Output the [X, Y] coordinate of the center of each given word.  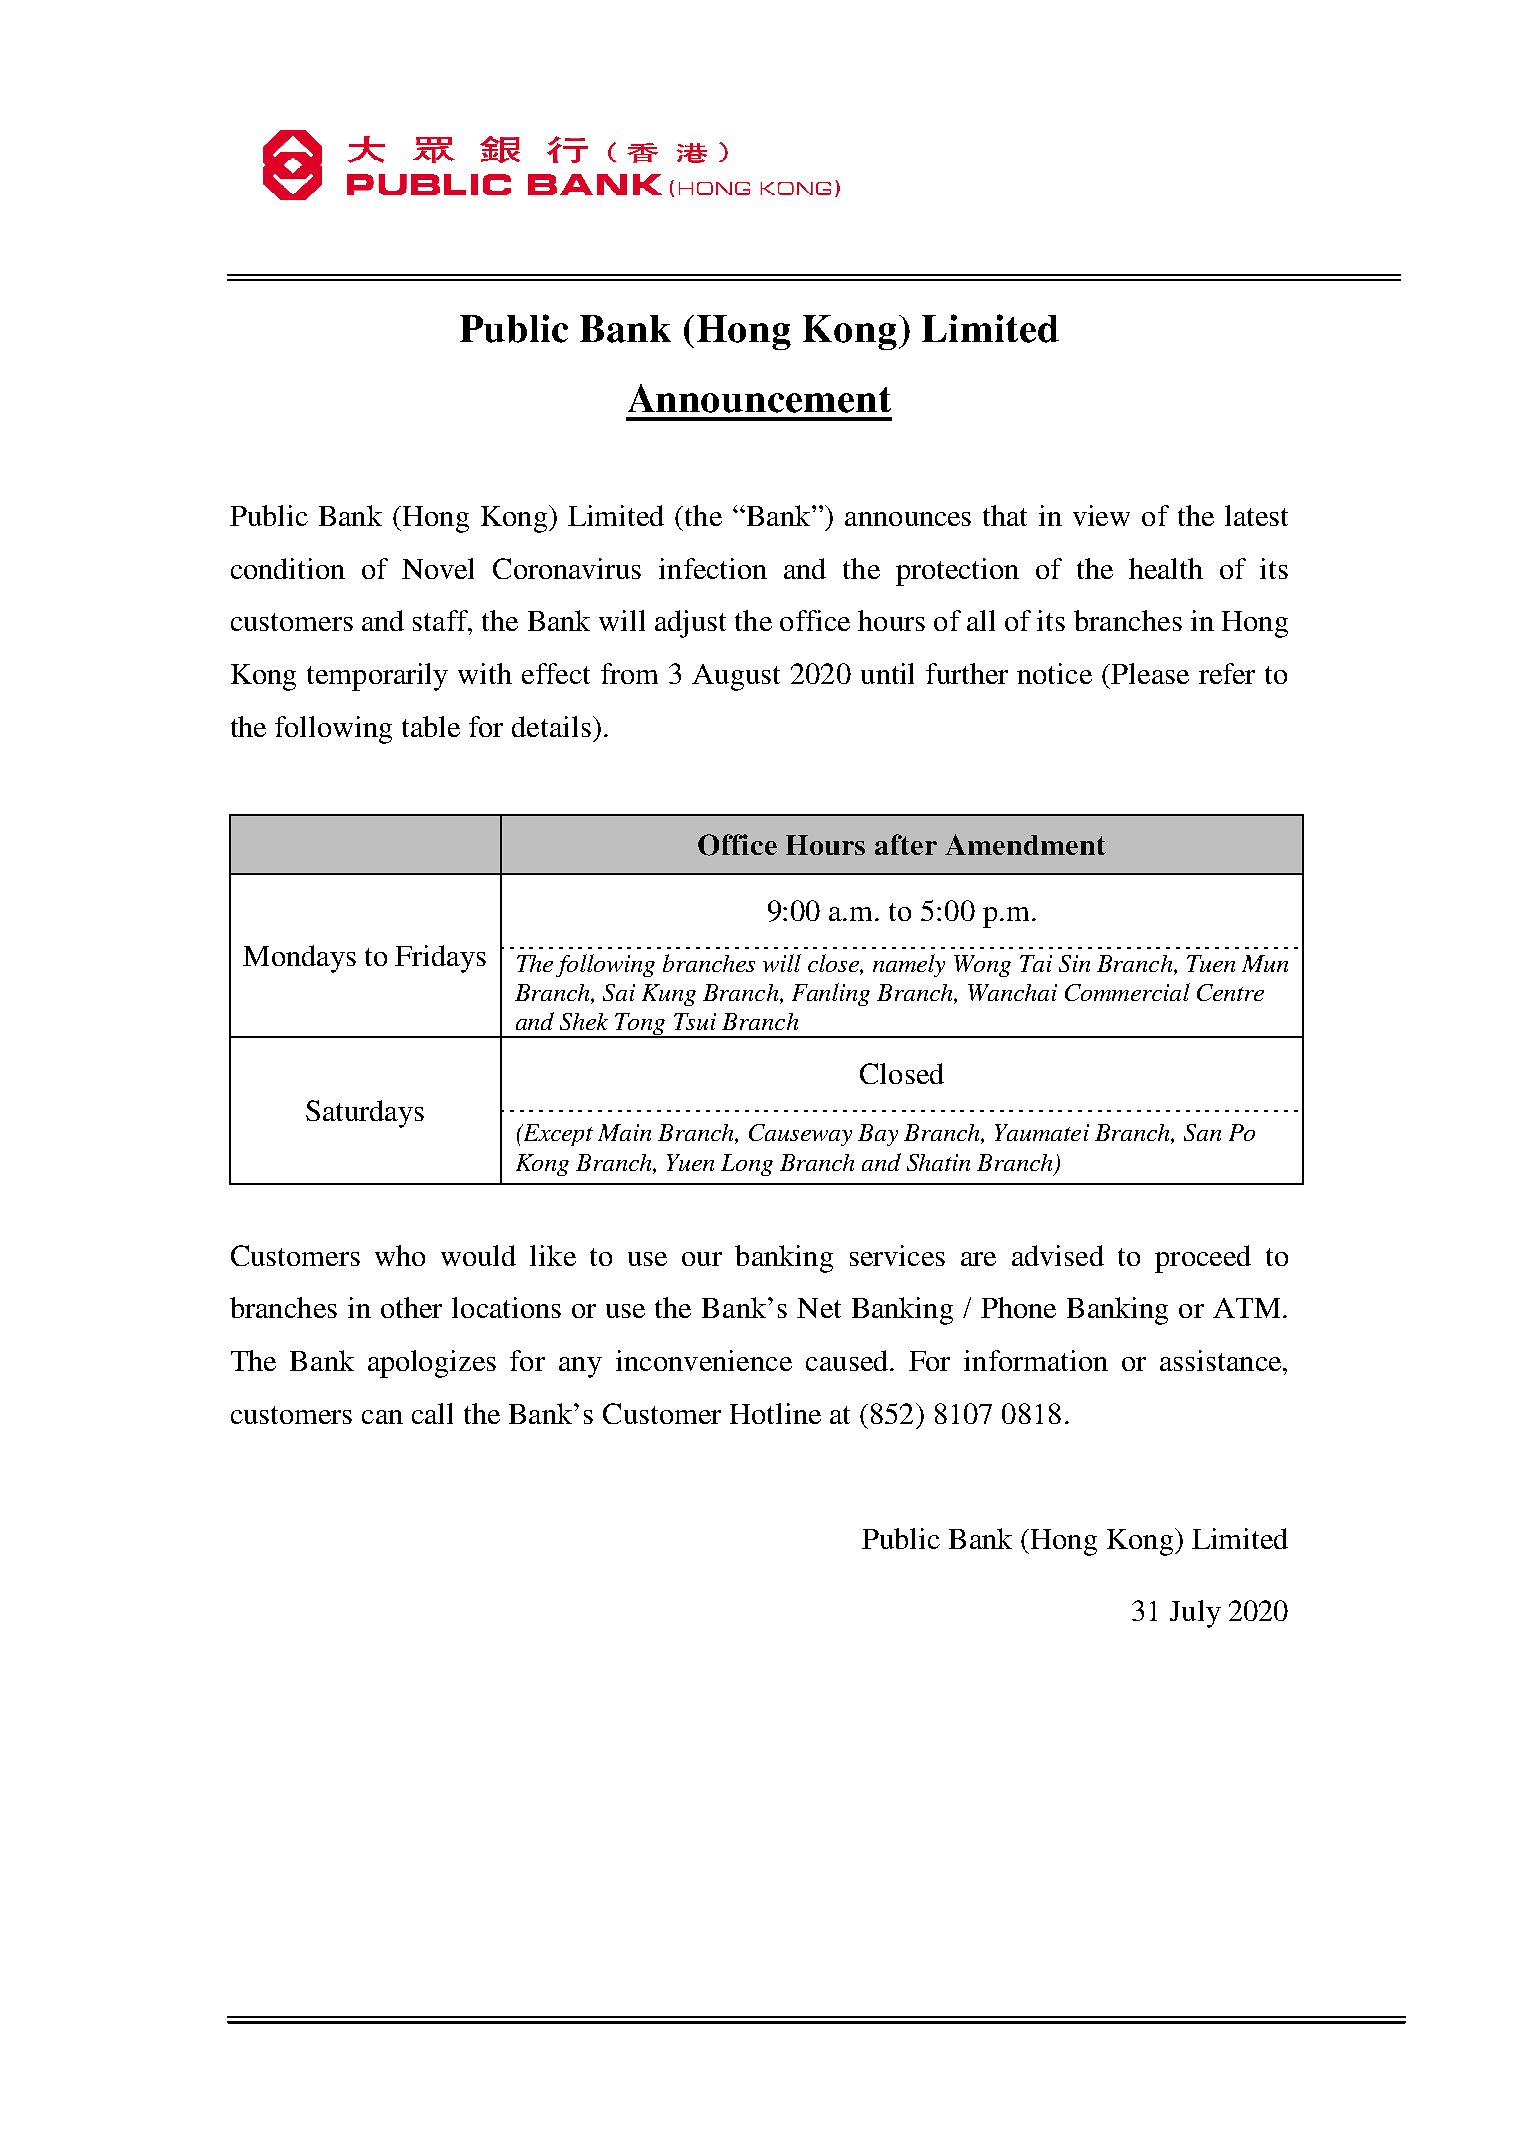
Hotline [775, 1413]
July [1195, 1614]
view [1101, 515]
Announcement [759, 398]
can [382, 1417]
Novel [438, 568]
